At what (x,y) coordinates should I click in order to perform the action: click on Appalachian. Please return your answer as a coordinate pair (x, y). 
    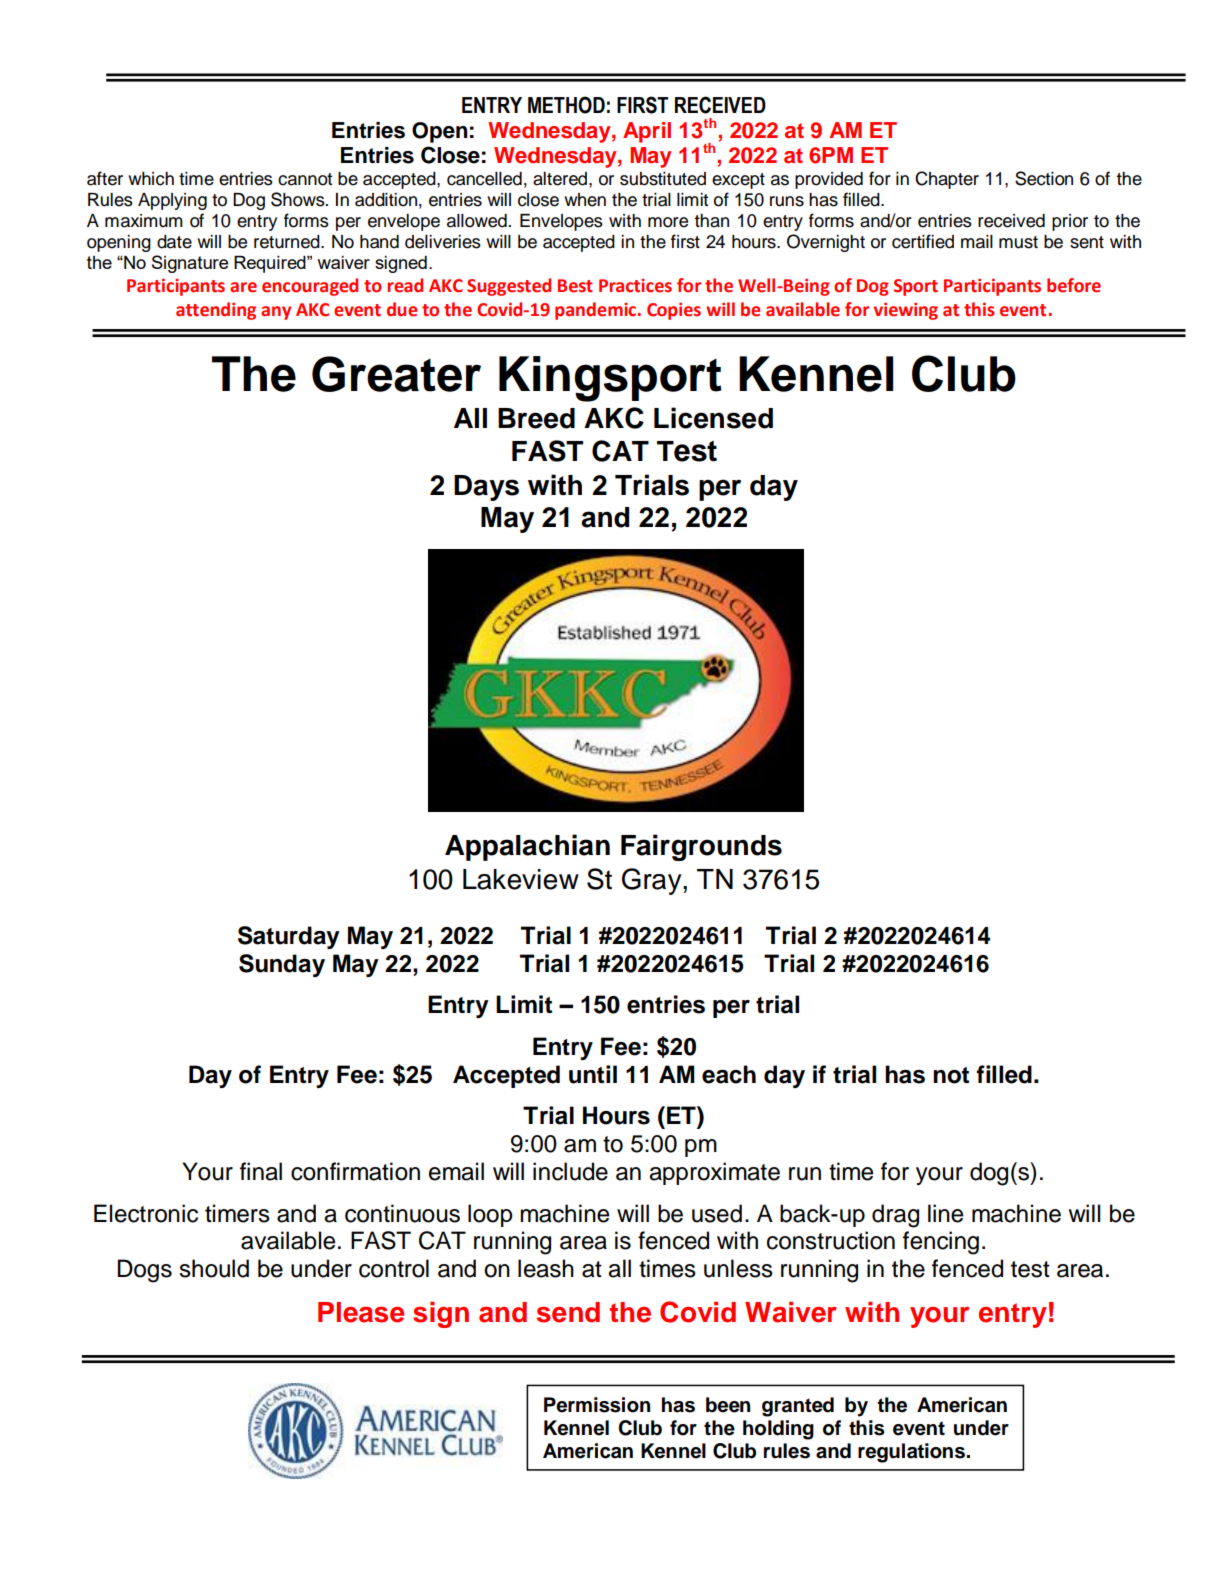
    Looking at the image, I should click on (527, 847).
